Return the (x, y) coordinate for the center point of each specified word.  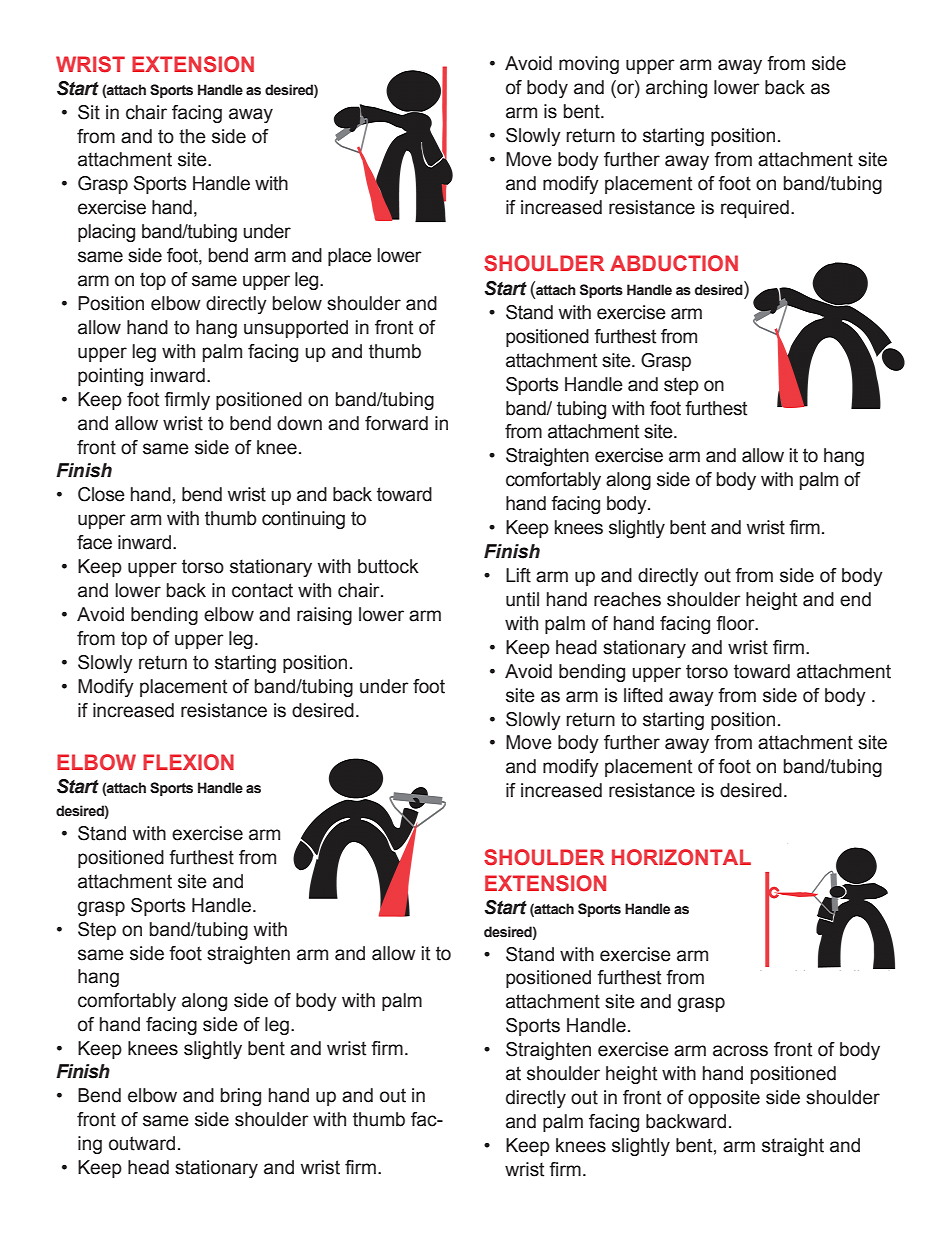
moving (589, 65)
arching (676, 89)
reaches (627, 599)
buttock (388, 566)
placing (106, 233)
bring (241, 1097)
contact (262, 590)
